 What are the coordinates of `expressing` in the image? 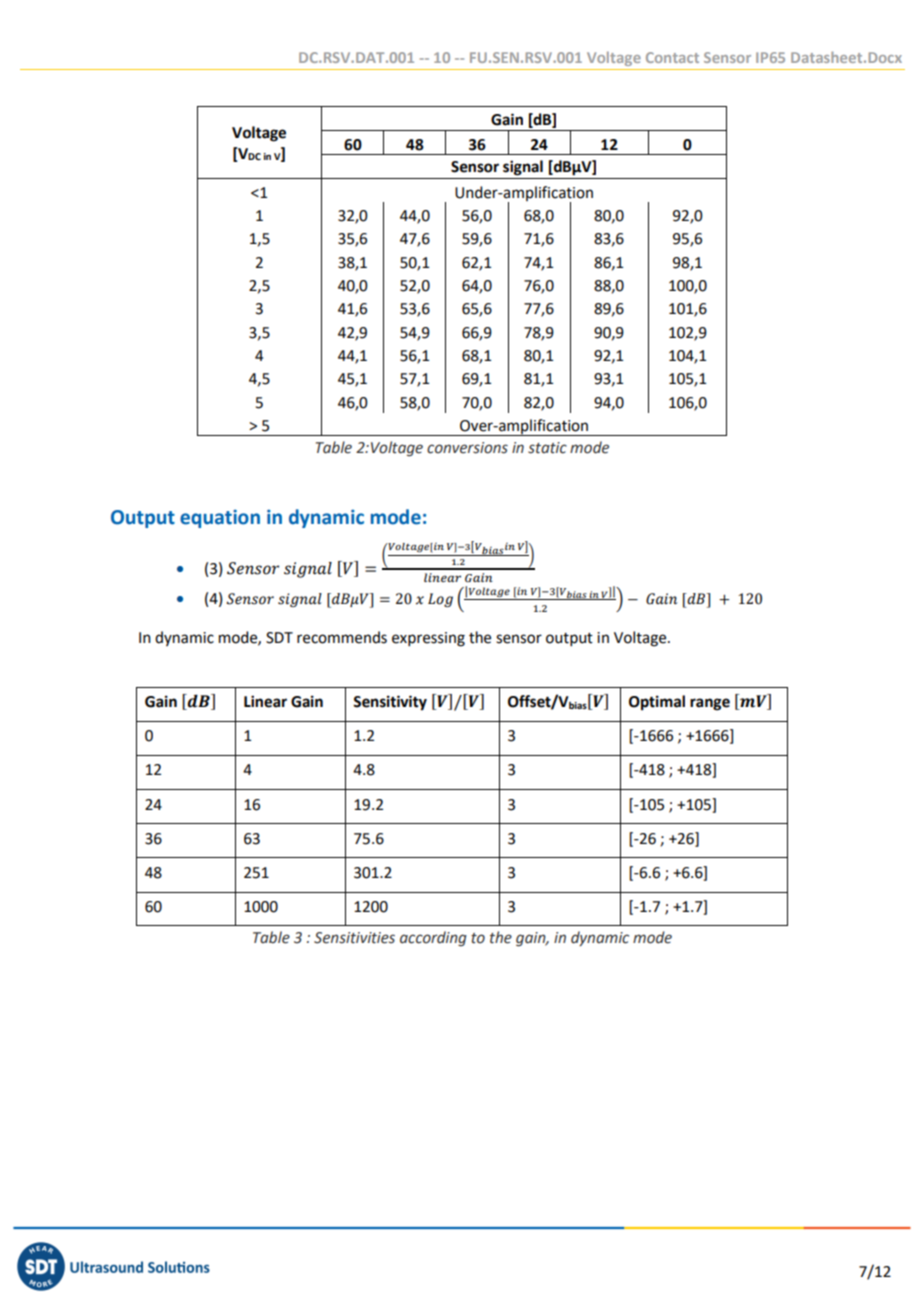 It's located at (428, 639).
